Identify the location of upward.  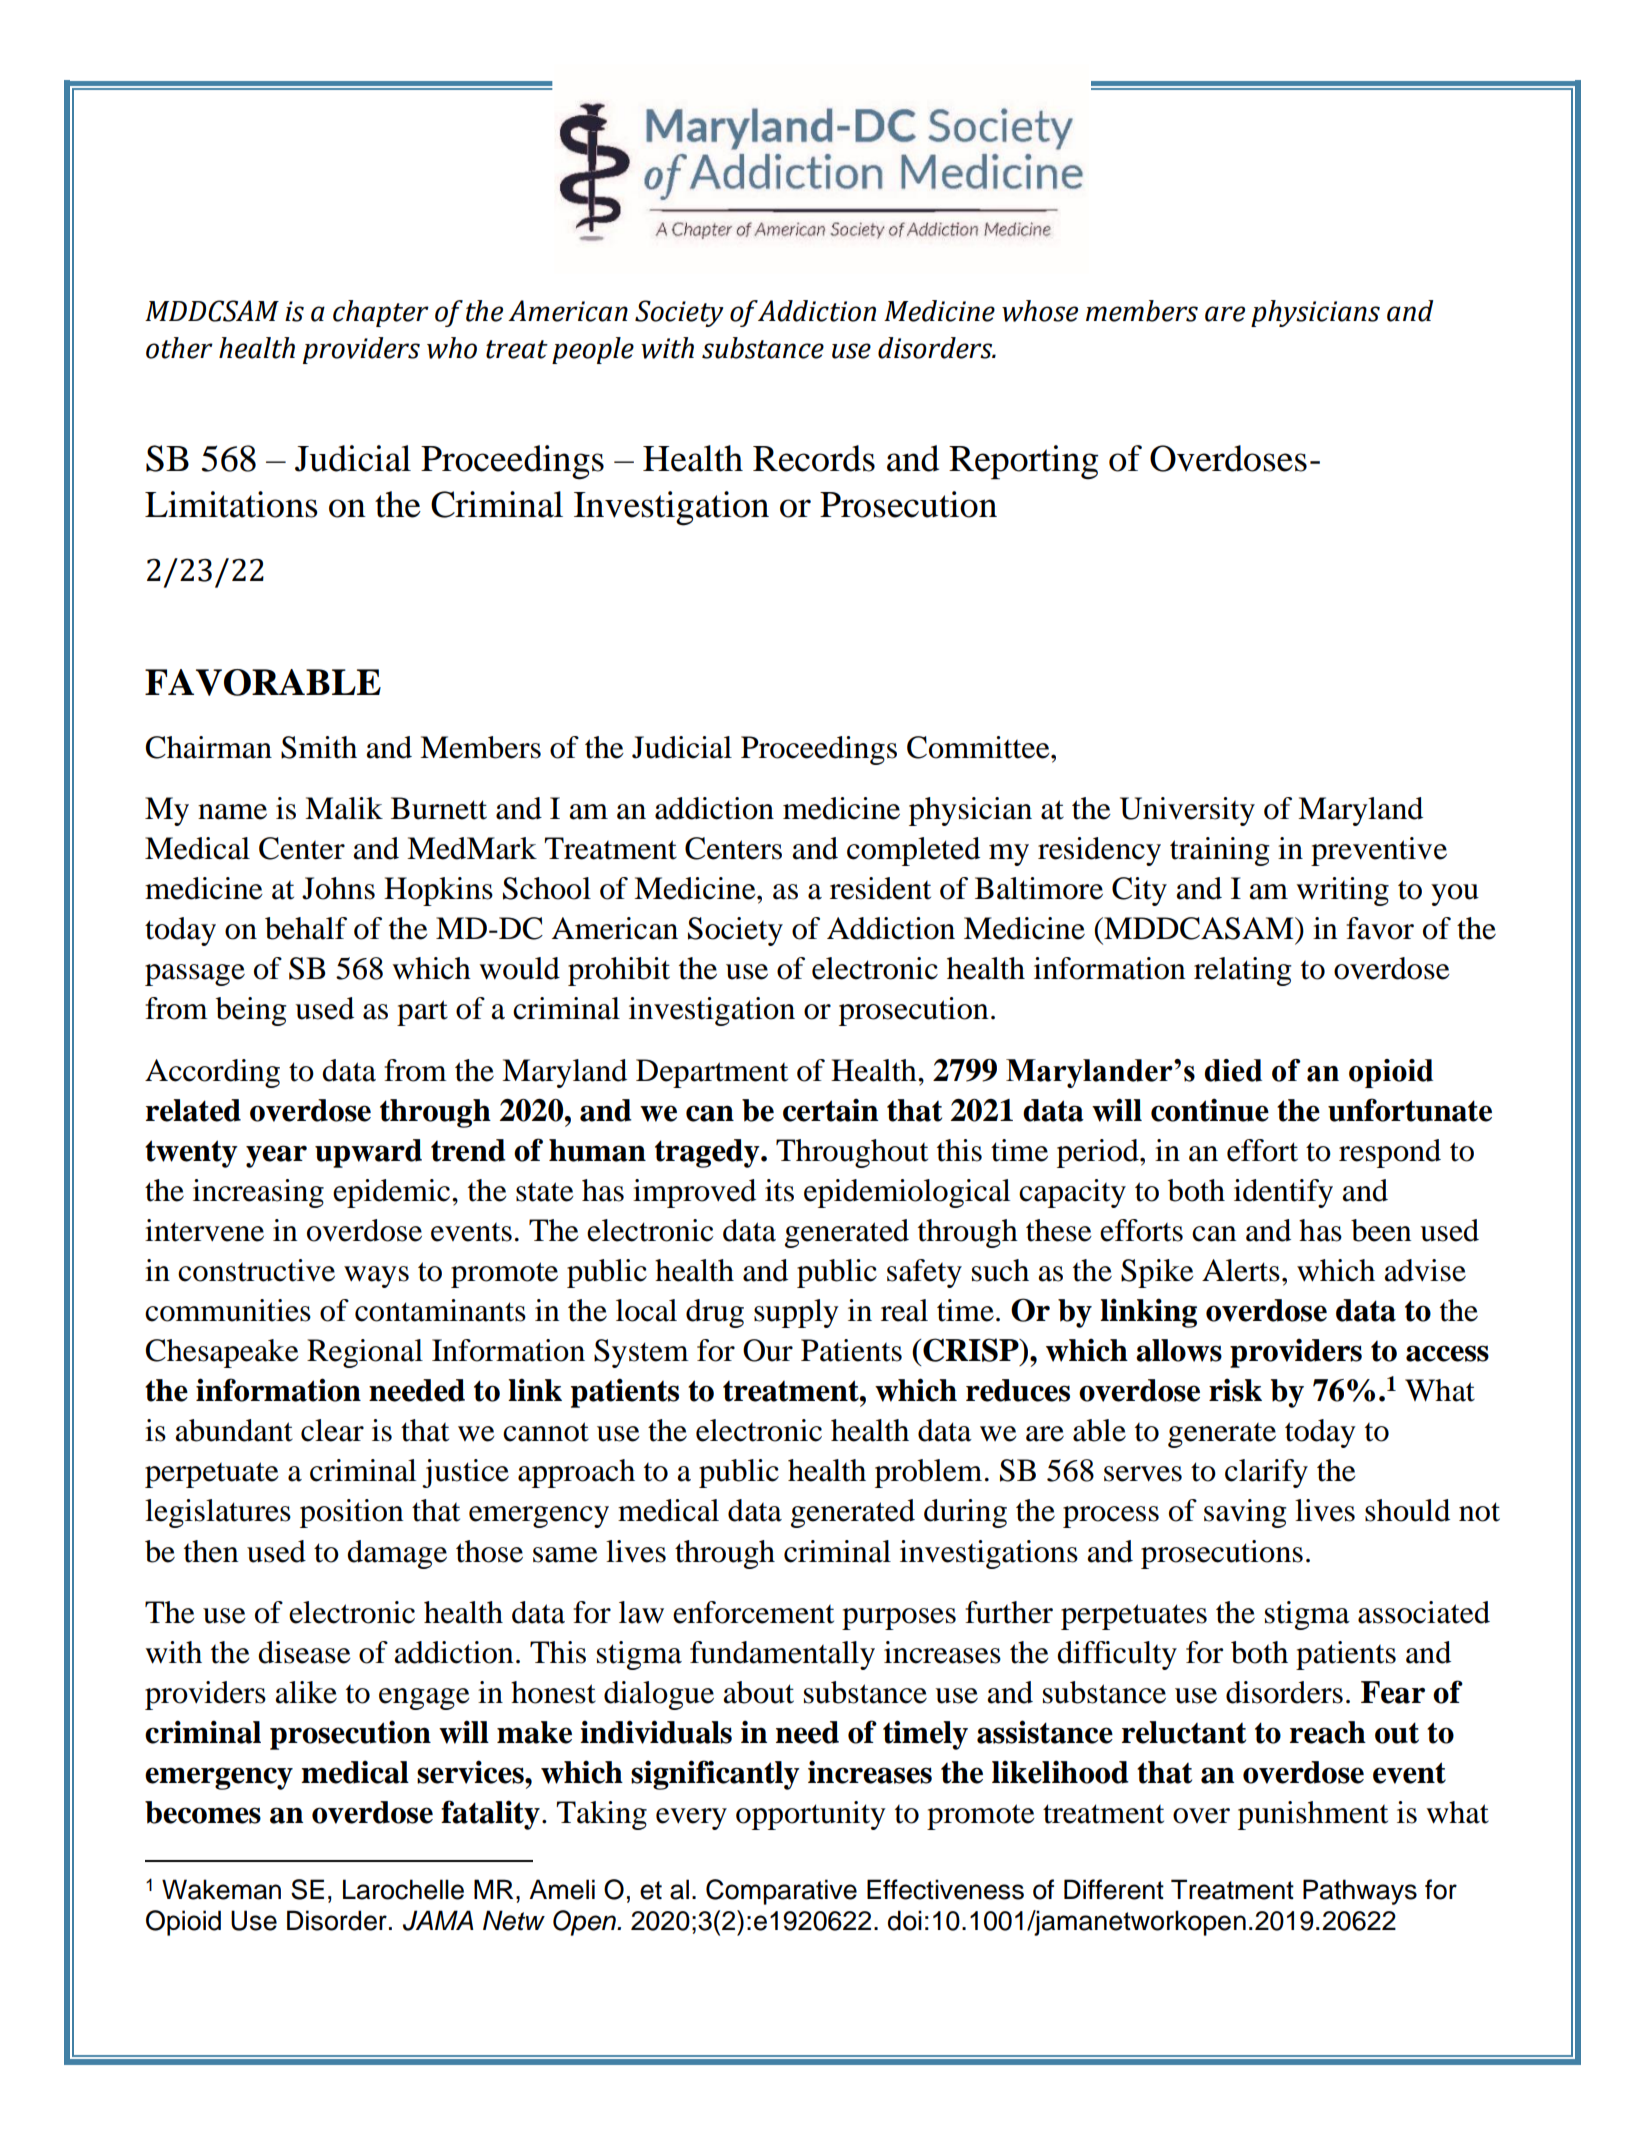
(368, 1153).
